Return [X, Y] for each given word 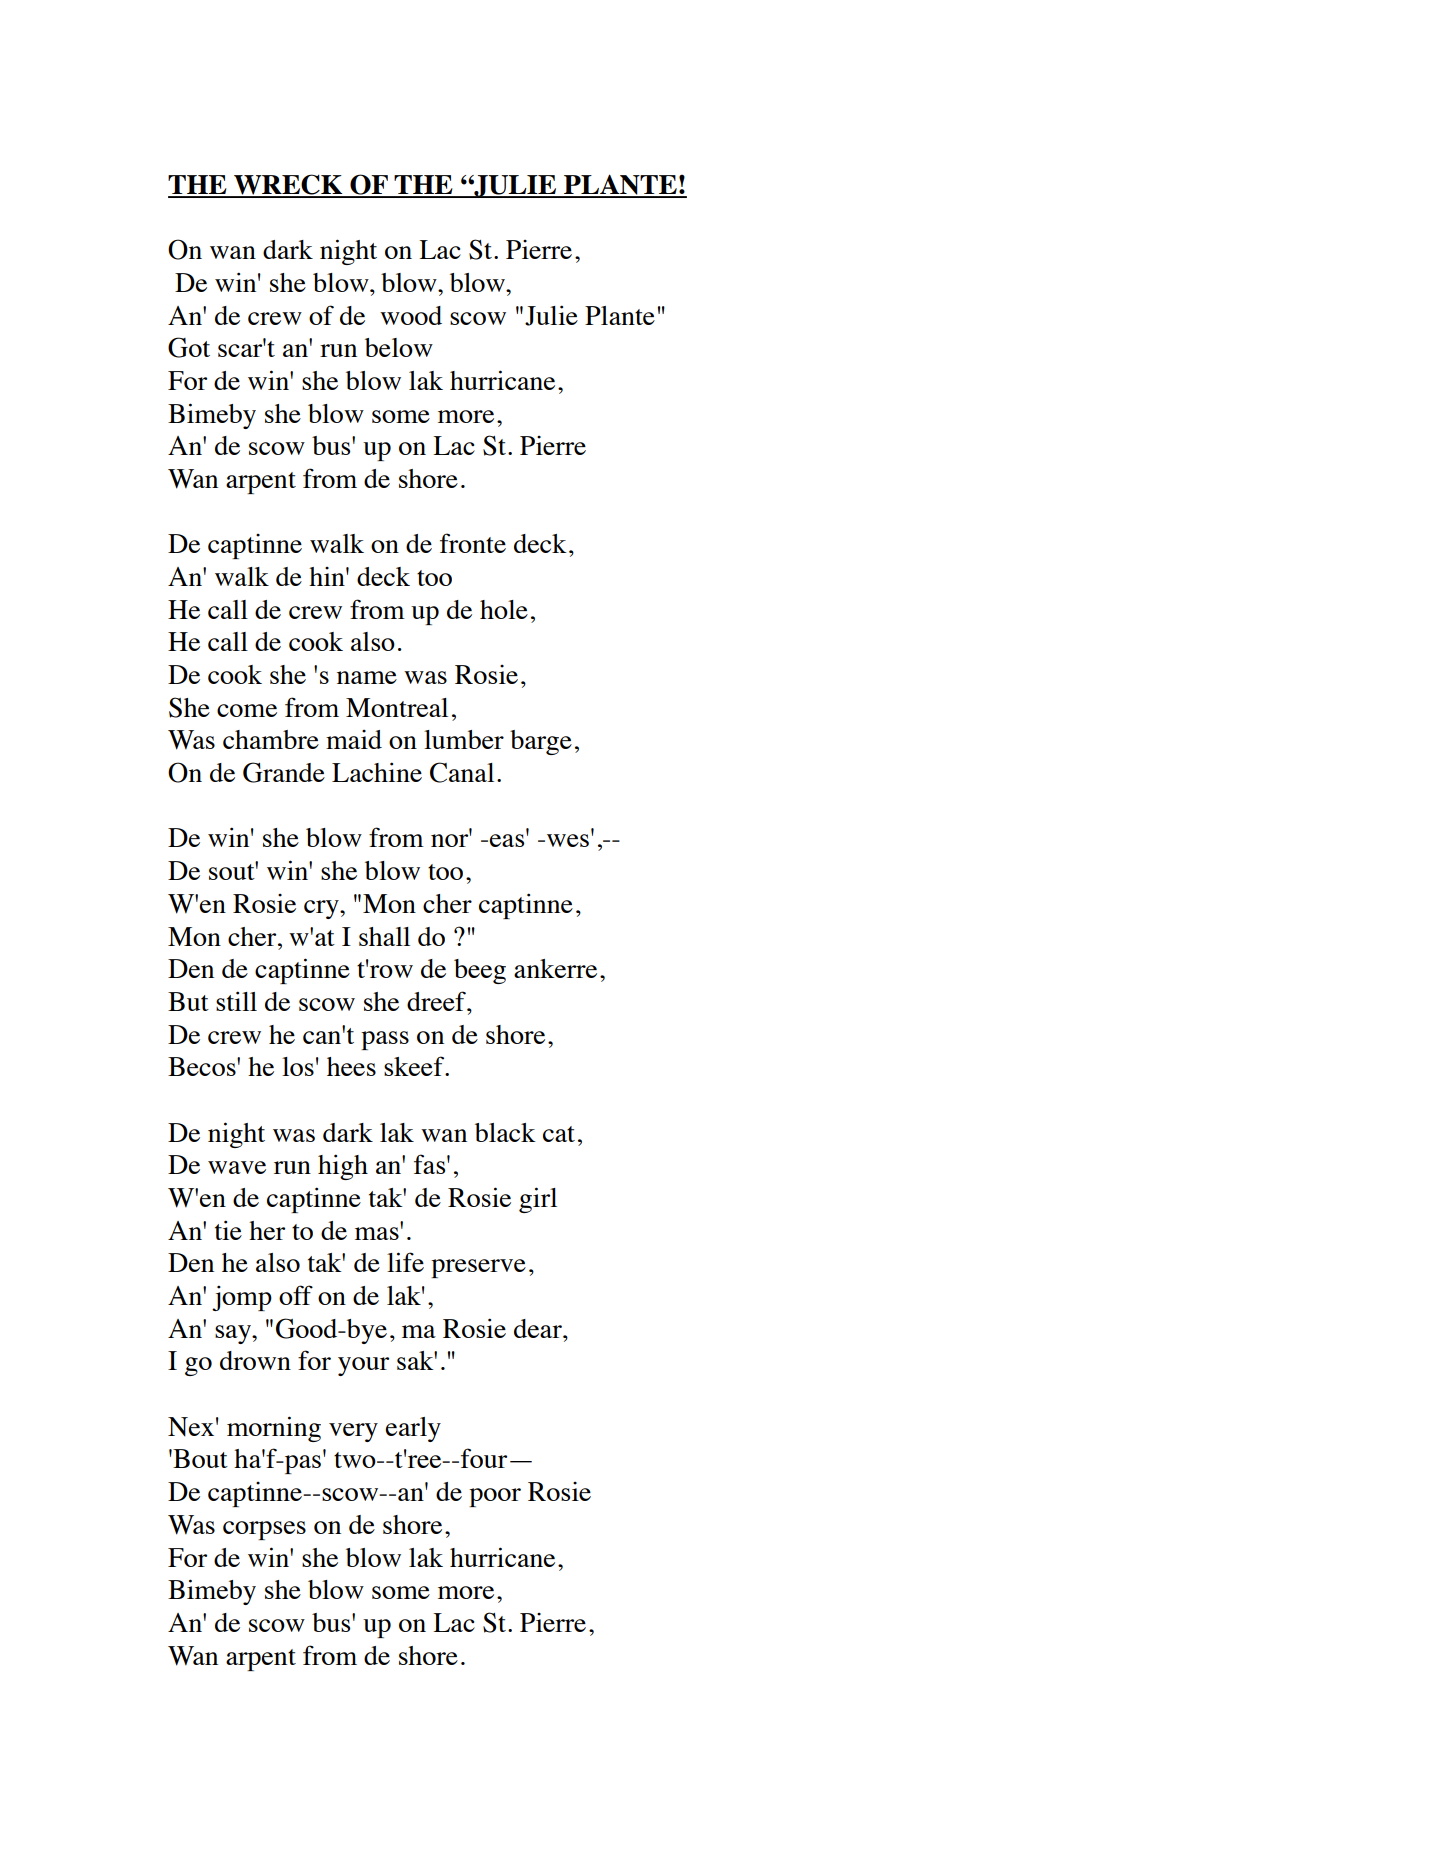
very [353, 1432]
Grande [284, 772]
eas [508, 839]
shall [384, 936]
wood [411, 315]
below [399, 347]
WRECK [288, 185]
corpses [264, 1530]
